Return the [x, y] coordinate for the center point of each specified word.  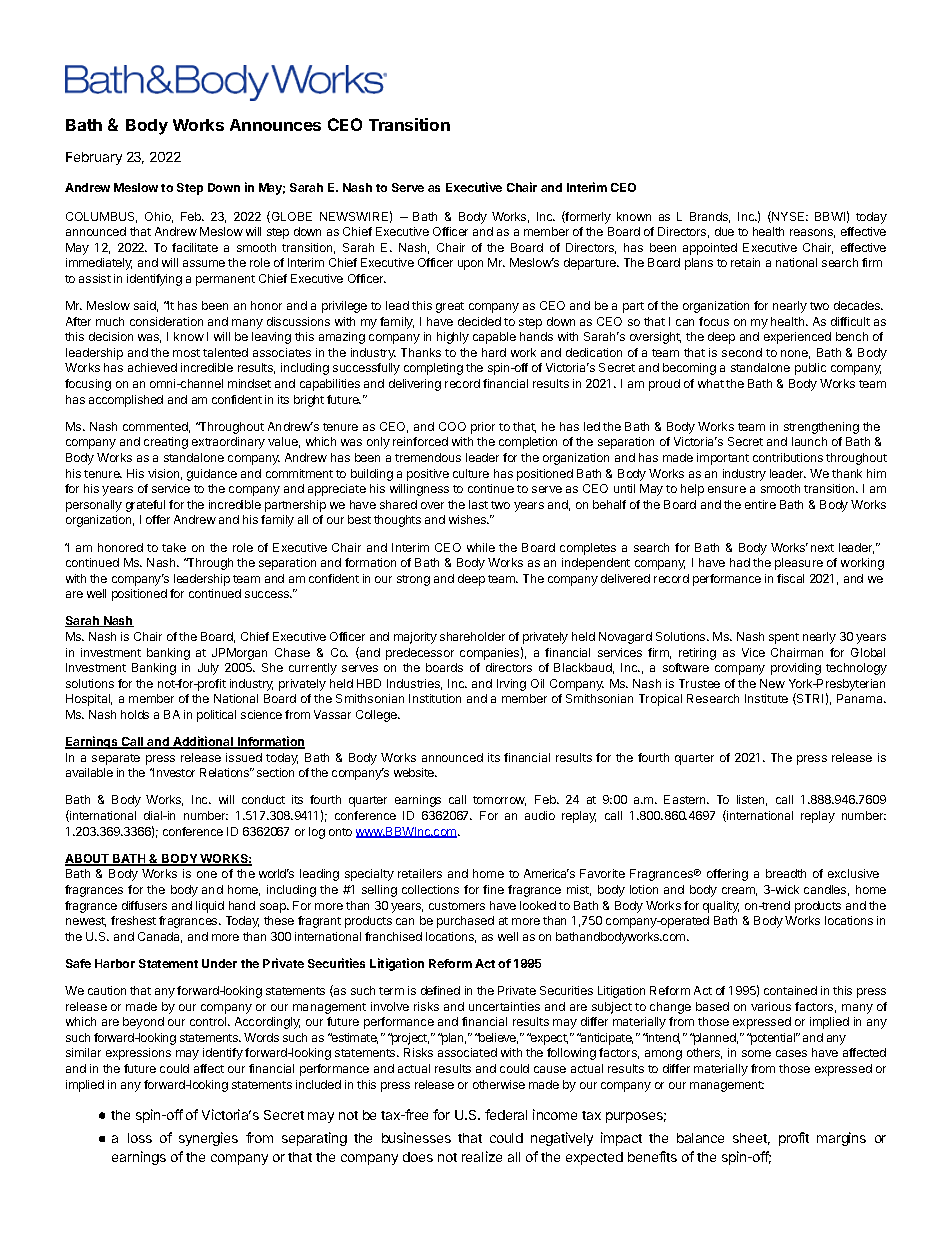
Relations [226, 772]
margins [841, 1139]
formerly [587, 217]
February [94, 158]
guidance [212, 475]
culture [471, 473]
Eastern [686, 799]
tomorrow [499, 801]
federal [506, 1114]
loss [140, 1138]
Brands [710, 217]
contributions [788, 457]
